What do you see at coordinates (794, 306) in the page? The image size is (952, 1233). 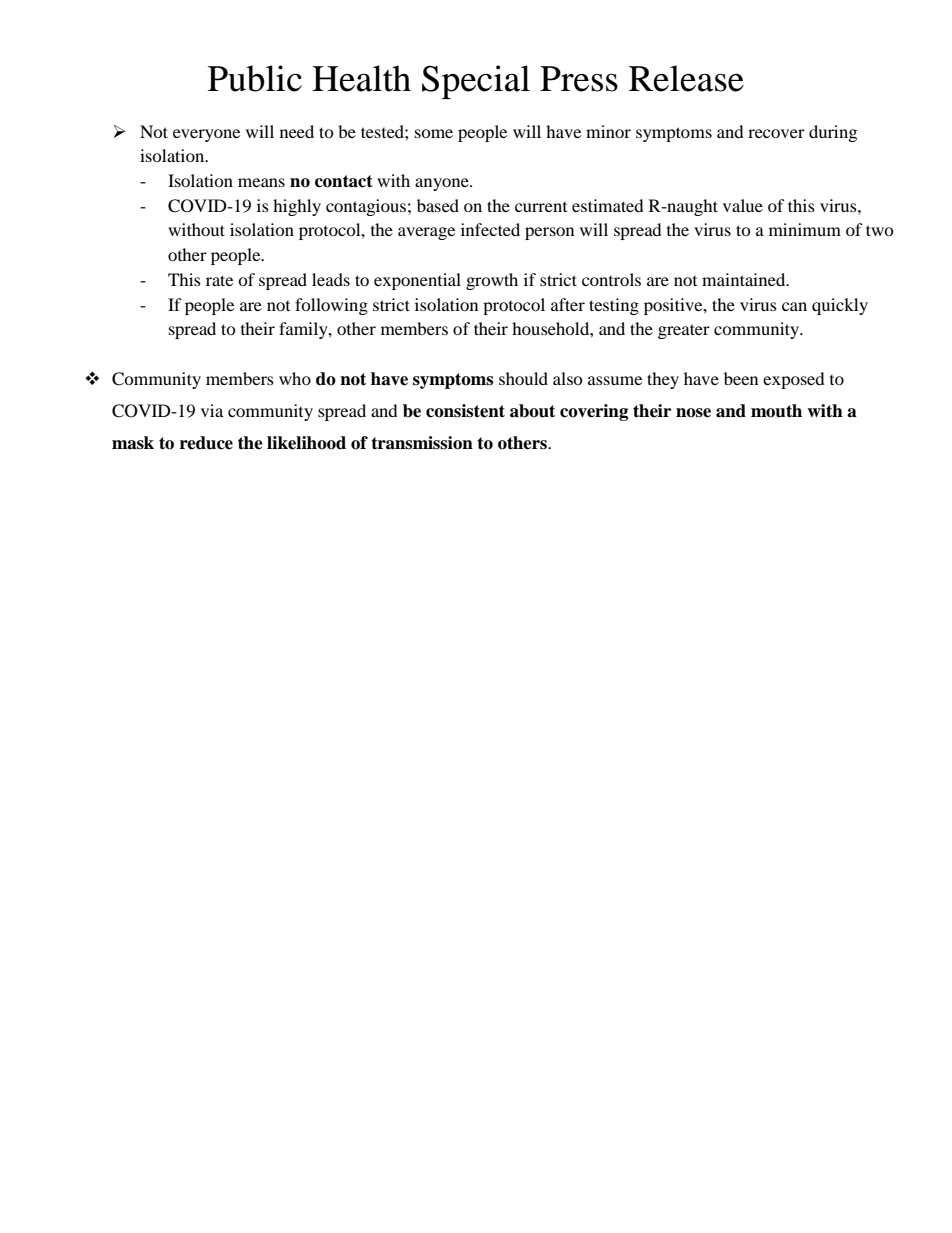 I see `can` at bounding box center [794, 306].
